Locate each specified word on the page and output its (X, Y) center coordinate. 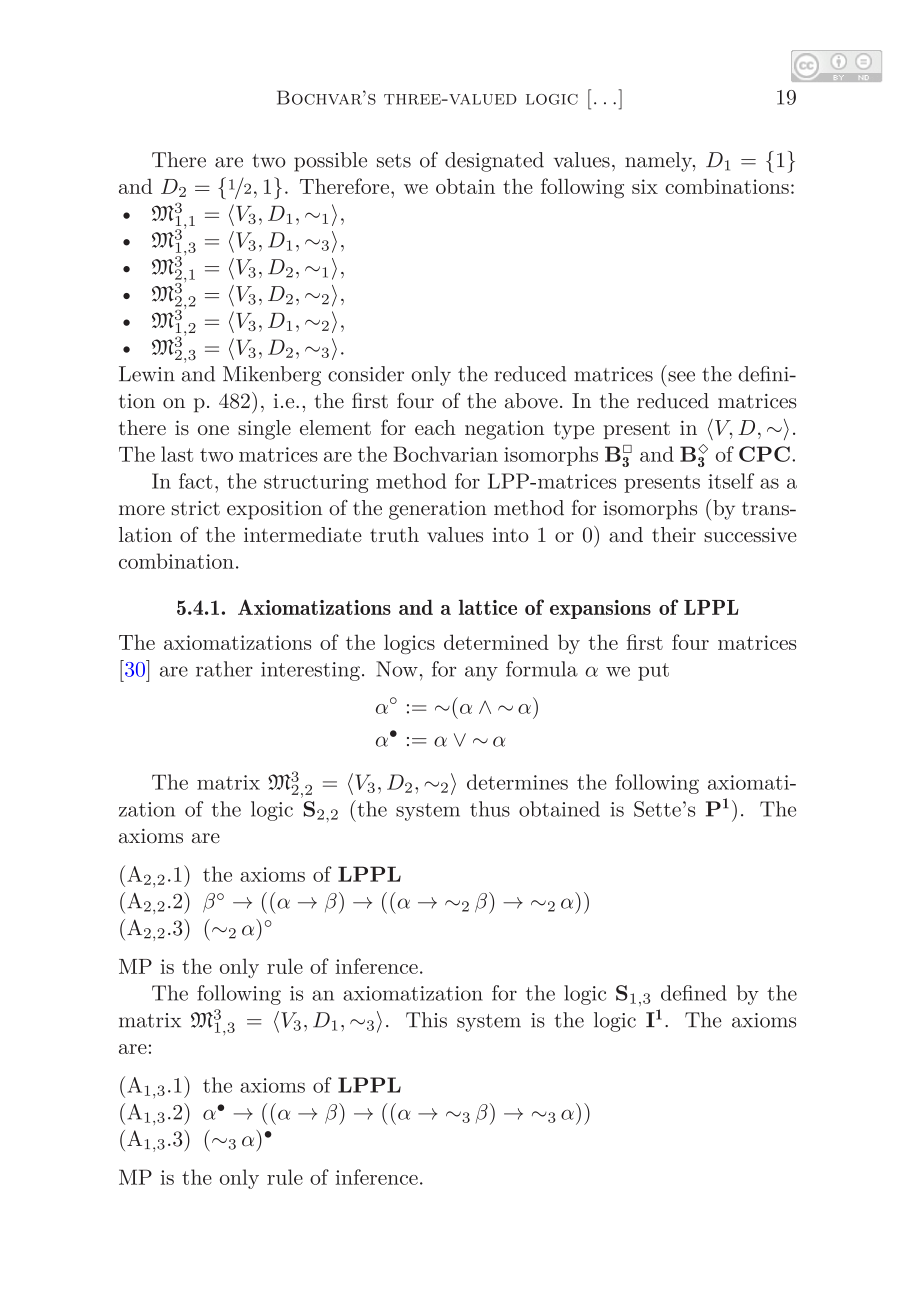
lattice (488, 607)
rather (224, 669)
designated (494, 162)
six (645, 186)
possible (330, 162)
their (674, 534)
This (426, 1020)
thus (490, 809)
